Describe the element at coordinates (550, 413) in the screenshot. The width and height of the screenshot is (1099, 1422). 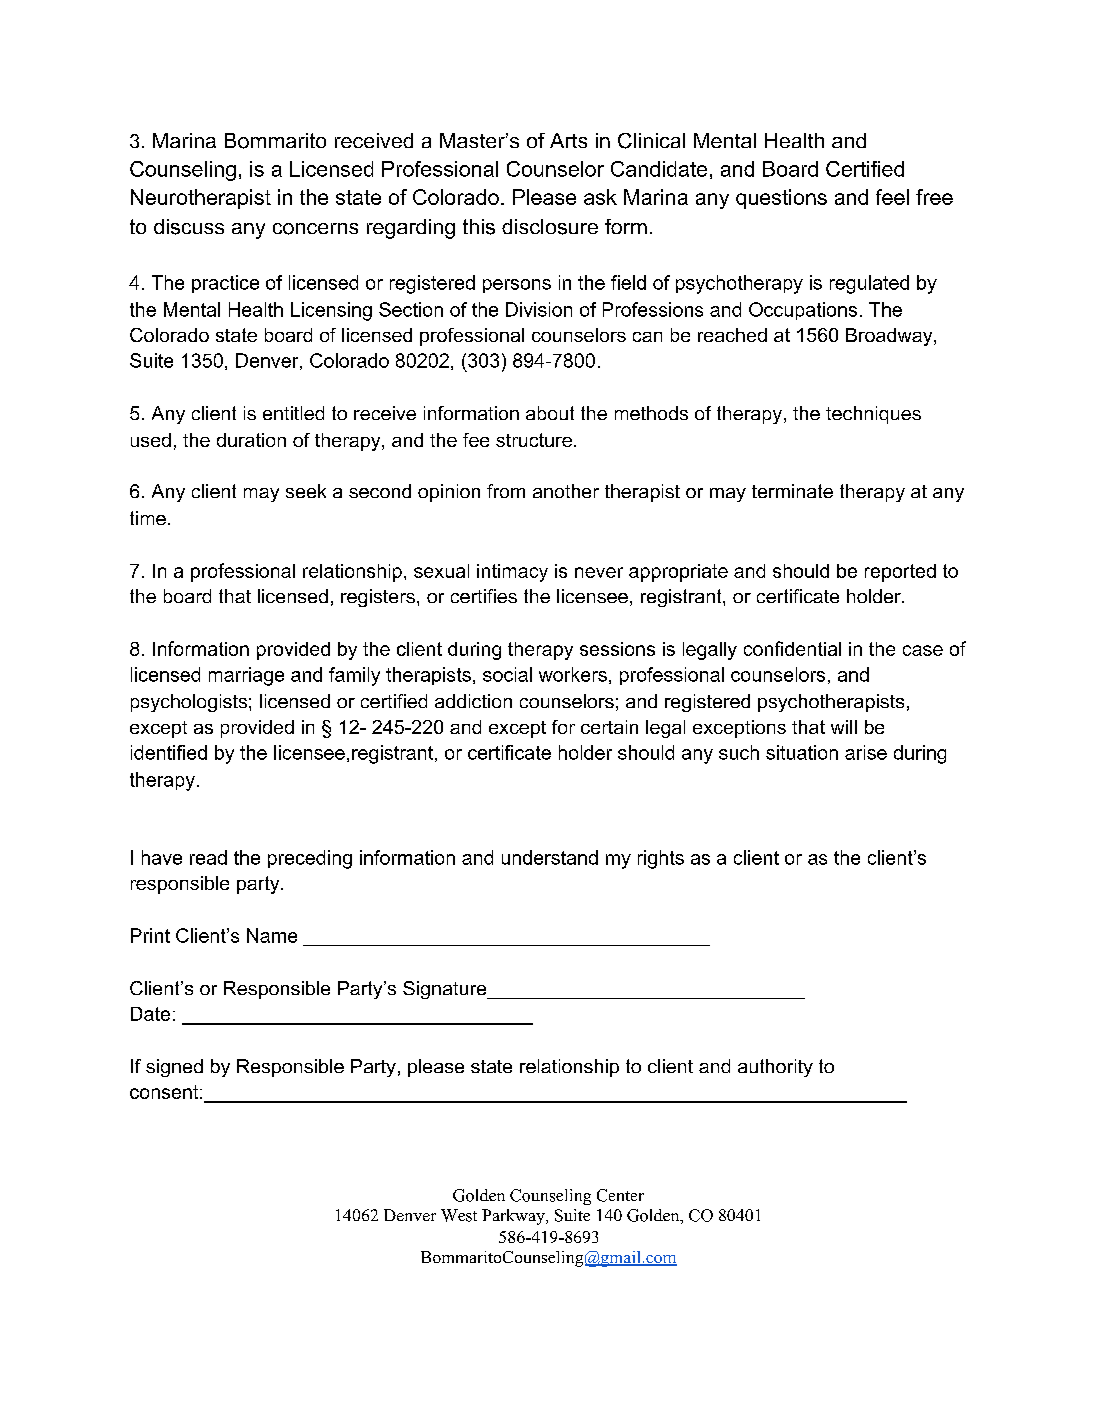
I see `about` at that location.
